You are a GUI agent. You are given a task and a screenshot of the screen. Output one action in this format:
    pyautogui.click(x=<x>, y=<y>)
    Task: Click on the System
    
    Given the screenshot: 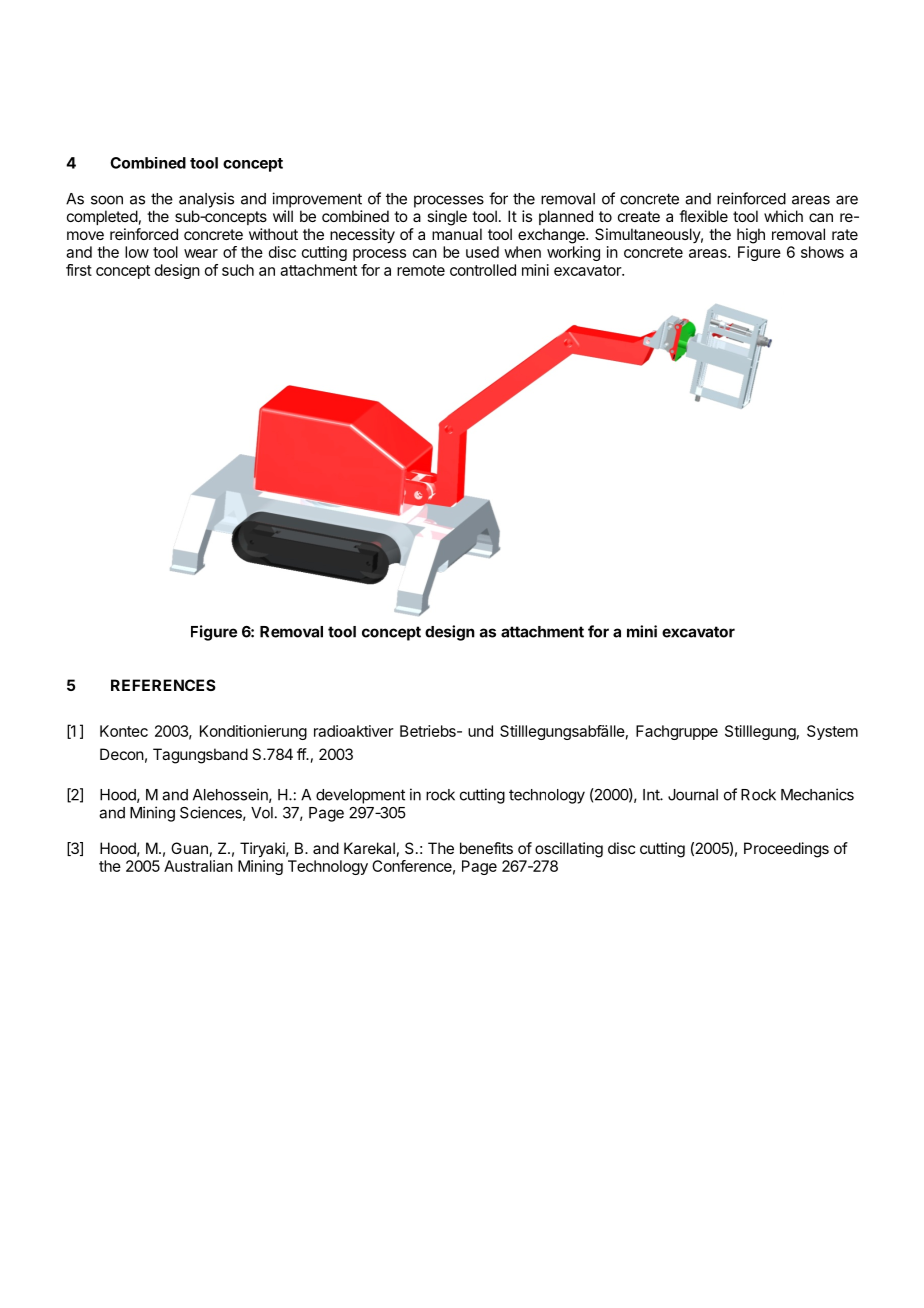 What is the action you would take?
    pyautogui.click(x=832, y=732)
